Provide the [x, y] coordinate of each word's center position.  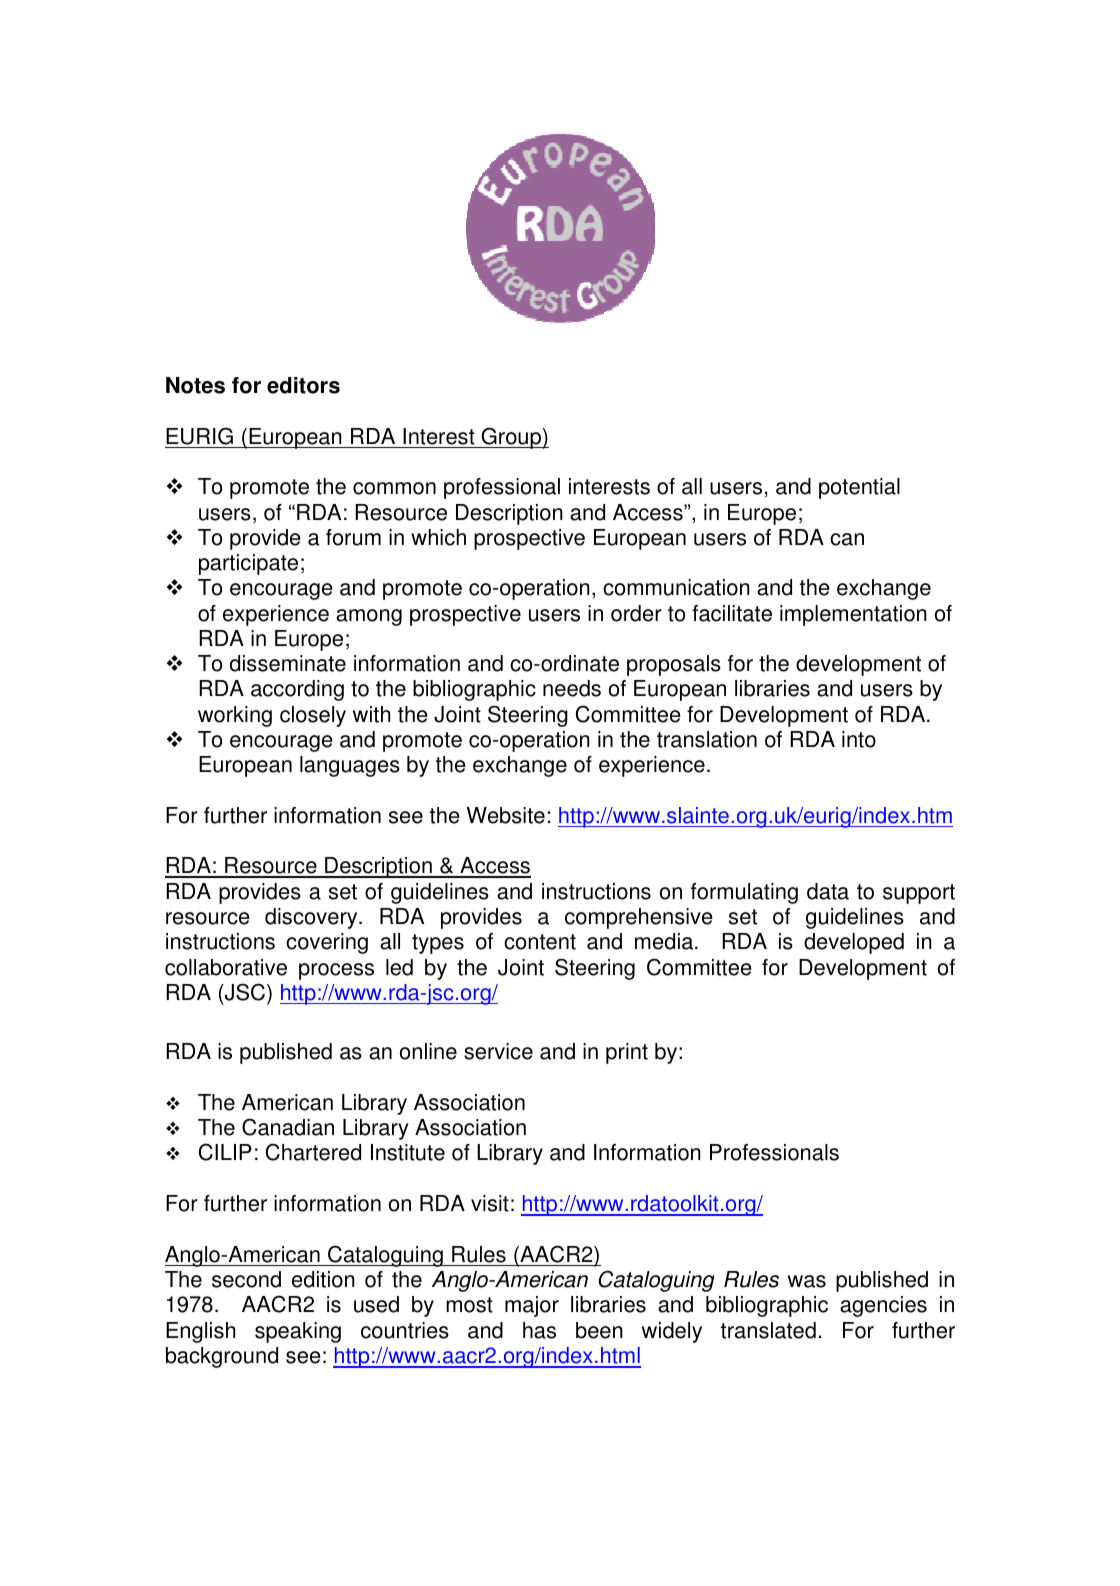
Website [506, 815]
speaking [298, 1332]
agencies [883, 1306]
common [394, 488]
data [828, 891]
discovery [312, 918]
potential [859, 488]
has [539, 1330]
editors [303, 385]
